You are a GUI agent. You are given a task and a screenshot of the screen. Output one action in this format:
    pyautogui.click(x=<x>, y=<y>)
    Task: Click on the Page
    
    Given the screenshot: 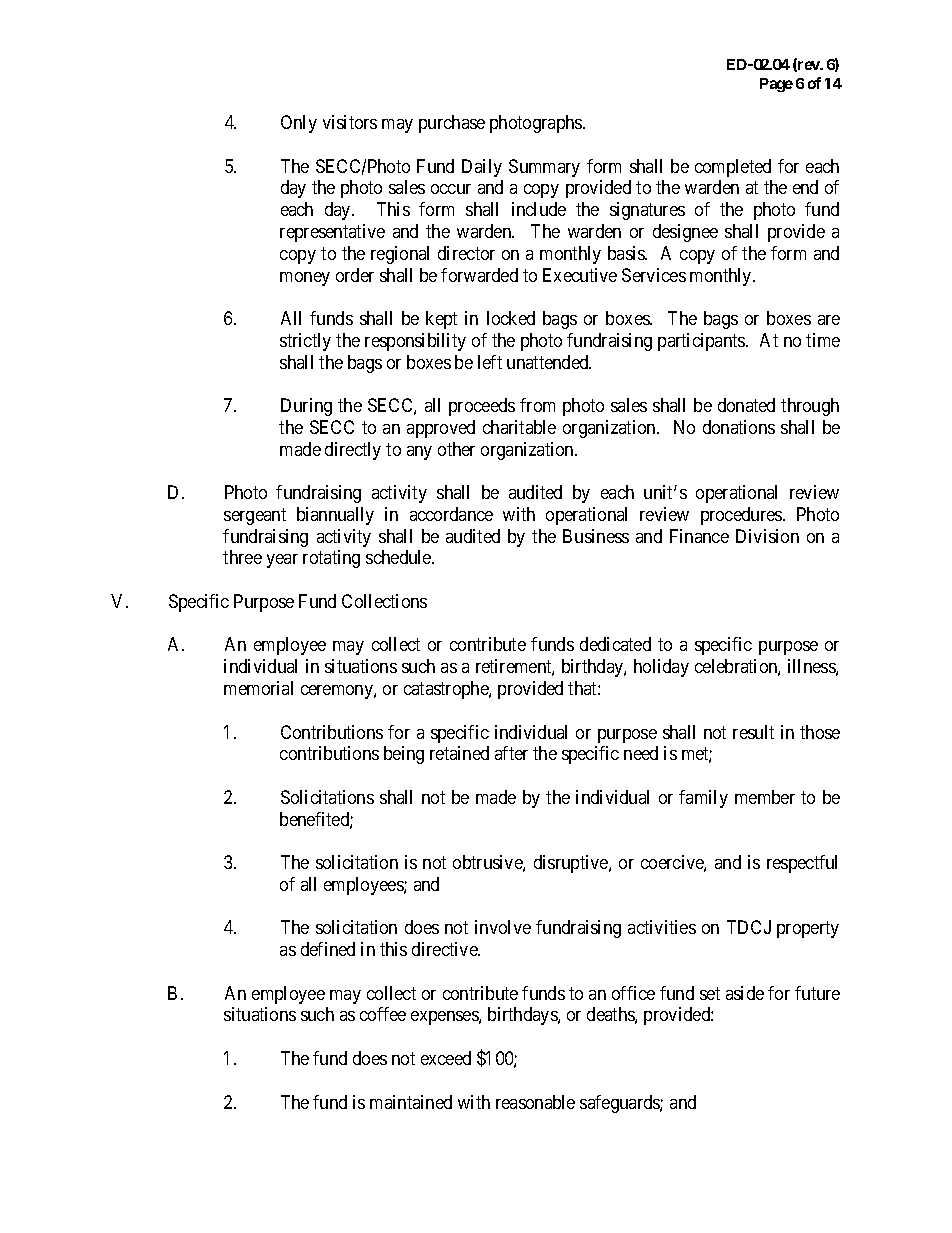 What is the action you would take?
    pyautogui.click(x=776, y=85)
